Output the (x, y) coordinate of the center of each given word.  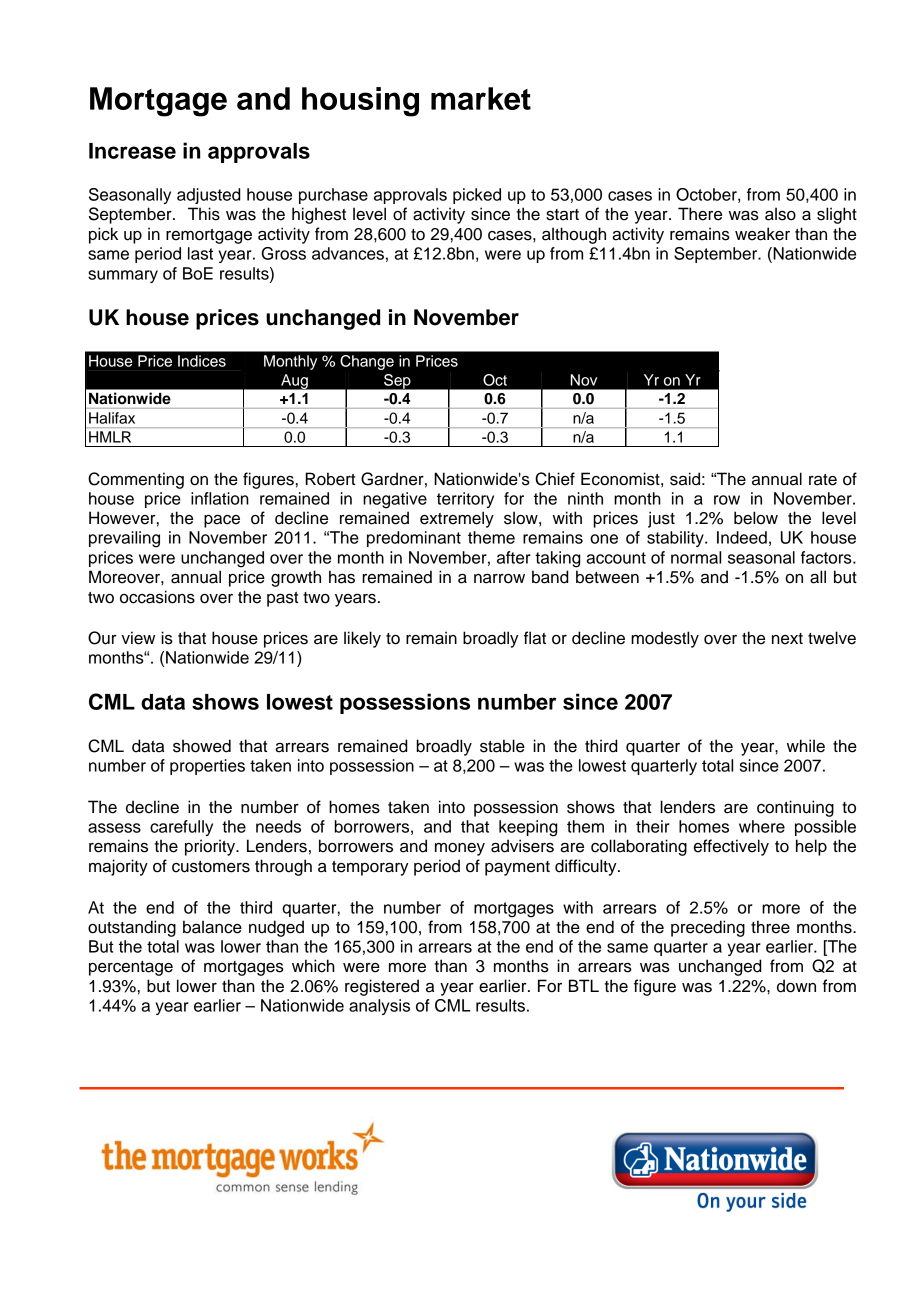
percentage (131, 968)
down (796, 986)
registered (382, 987)
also (780, 214)
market (481, 98)
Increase (132, 151)
